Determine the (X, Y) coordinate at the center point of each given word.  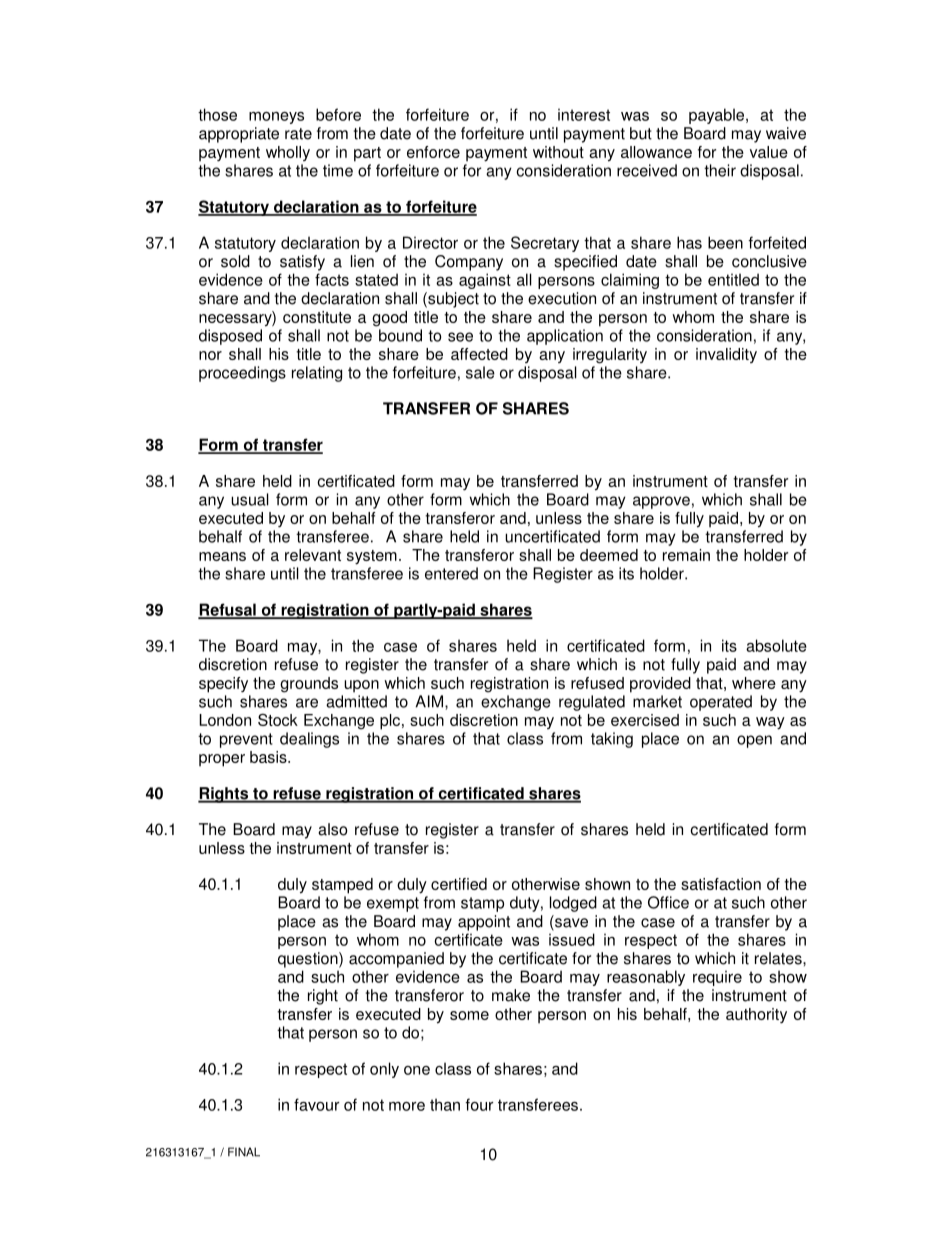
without (558, 152)
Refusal (228, 610)
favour (316, 1104)
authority (756, 1015)
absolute (776, 645)
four (479, 1104)
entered (451, 573)
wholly (288, 153)
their (720, 170)
